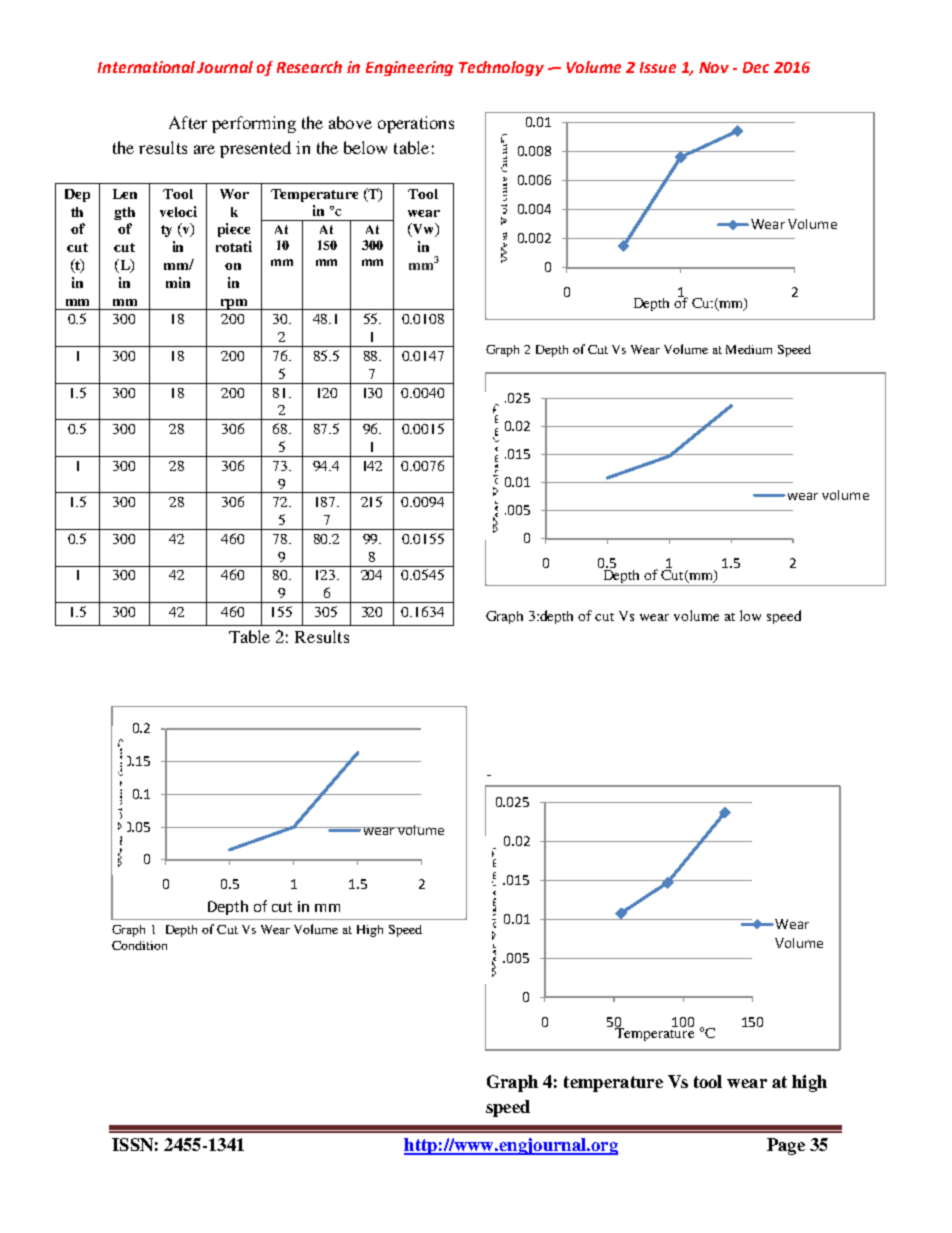 The image size is (952, 1233). Describe the element at coordinates (255, 149) in the screenshot. I see `presented` at that location.
